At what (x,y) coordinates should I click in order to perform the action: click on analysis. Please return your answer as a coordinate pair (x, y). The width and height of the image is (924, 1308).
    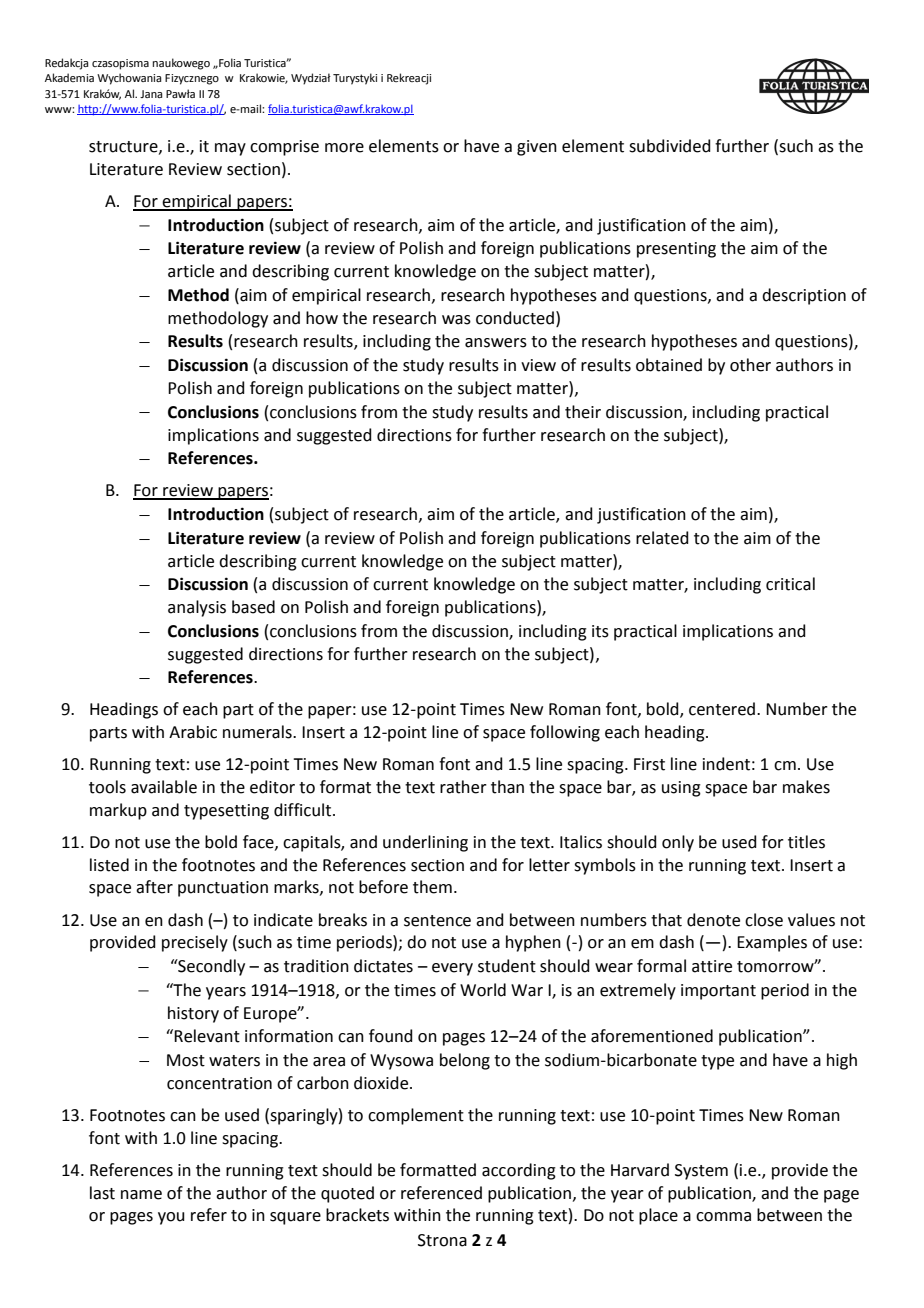
    Looking at the image, I should click on (197, 608).
